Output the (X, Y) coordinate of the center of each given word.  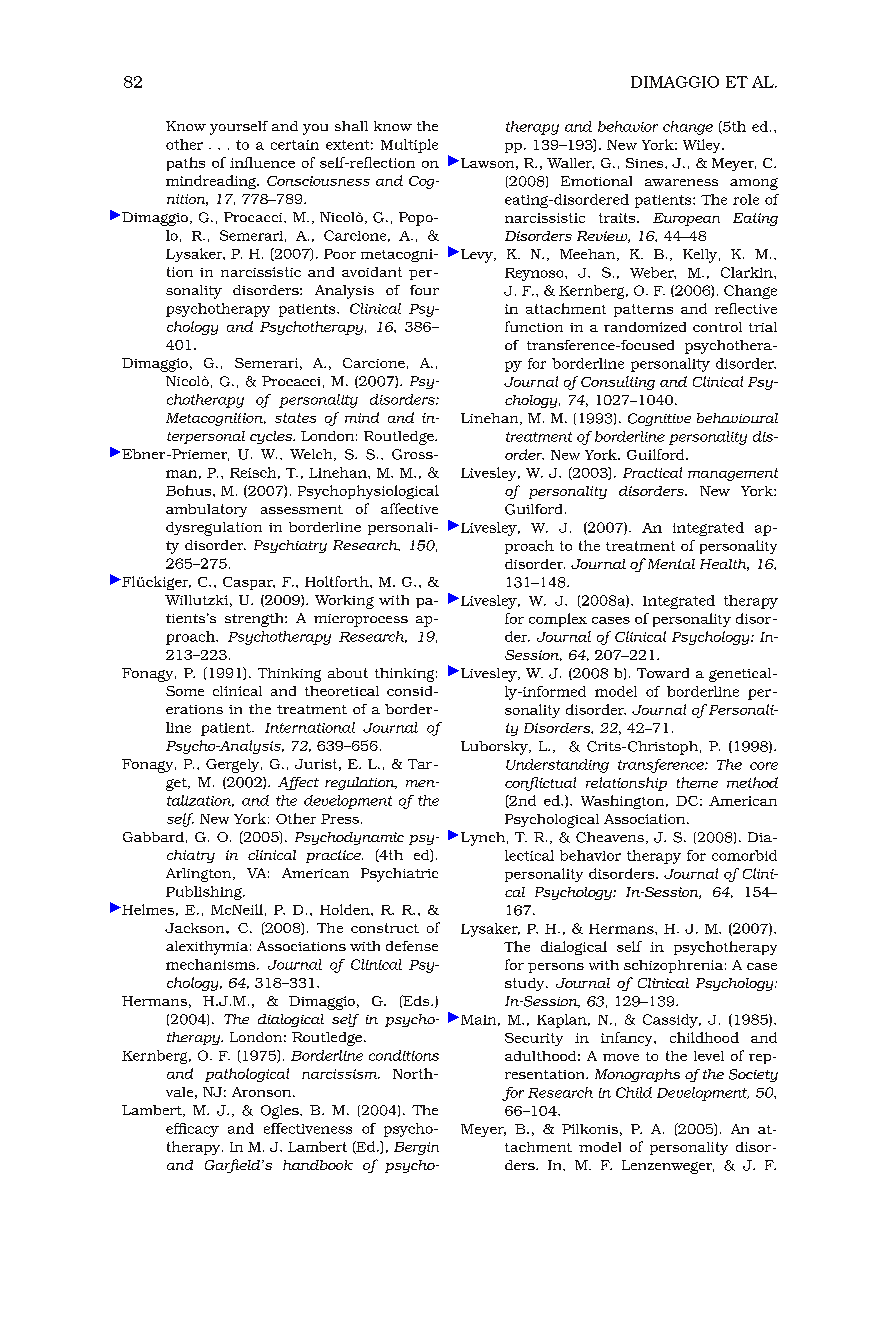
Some (185, 691)
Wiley (703, 146)
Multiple (409, 146)
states (295, 418)
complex (558, 620)
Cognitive (659, 419)
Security (534, 1039)
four (424, 290)
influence (262, 162)
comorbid (744, 855)
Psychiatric (399, 875)
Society (753, 1075)
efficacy (192, 1130)
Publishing (205, 893)
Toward (663, 673)
